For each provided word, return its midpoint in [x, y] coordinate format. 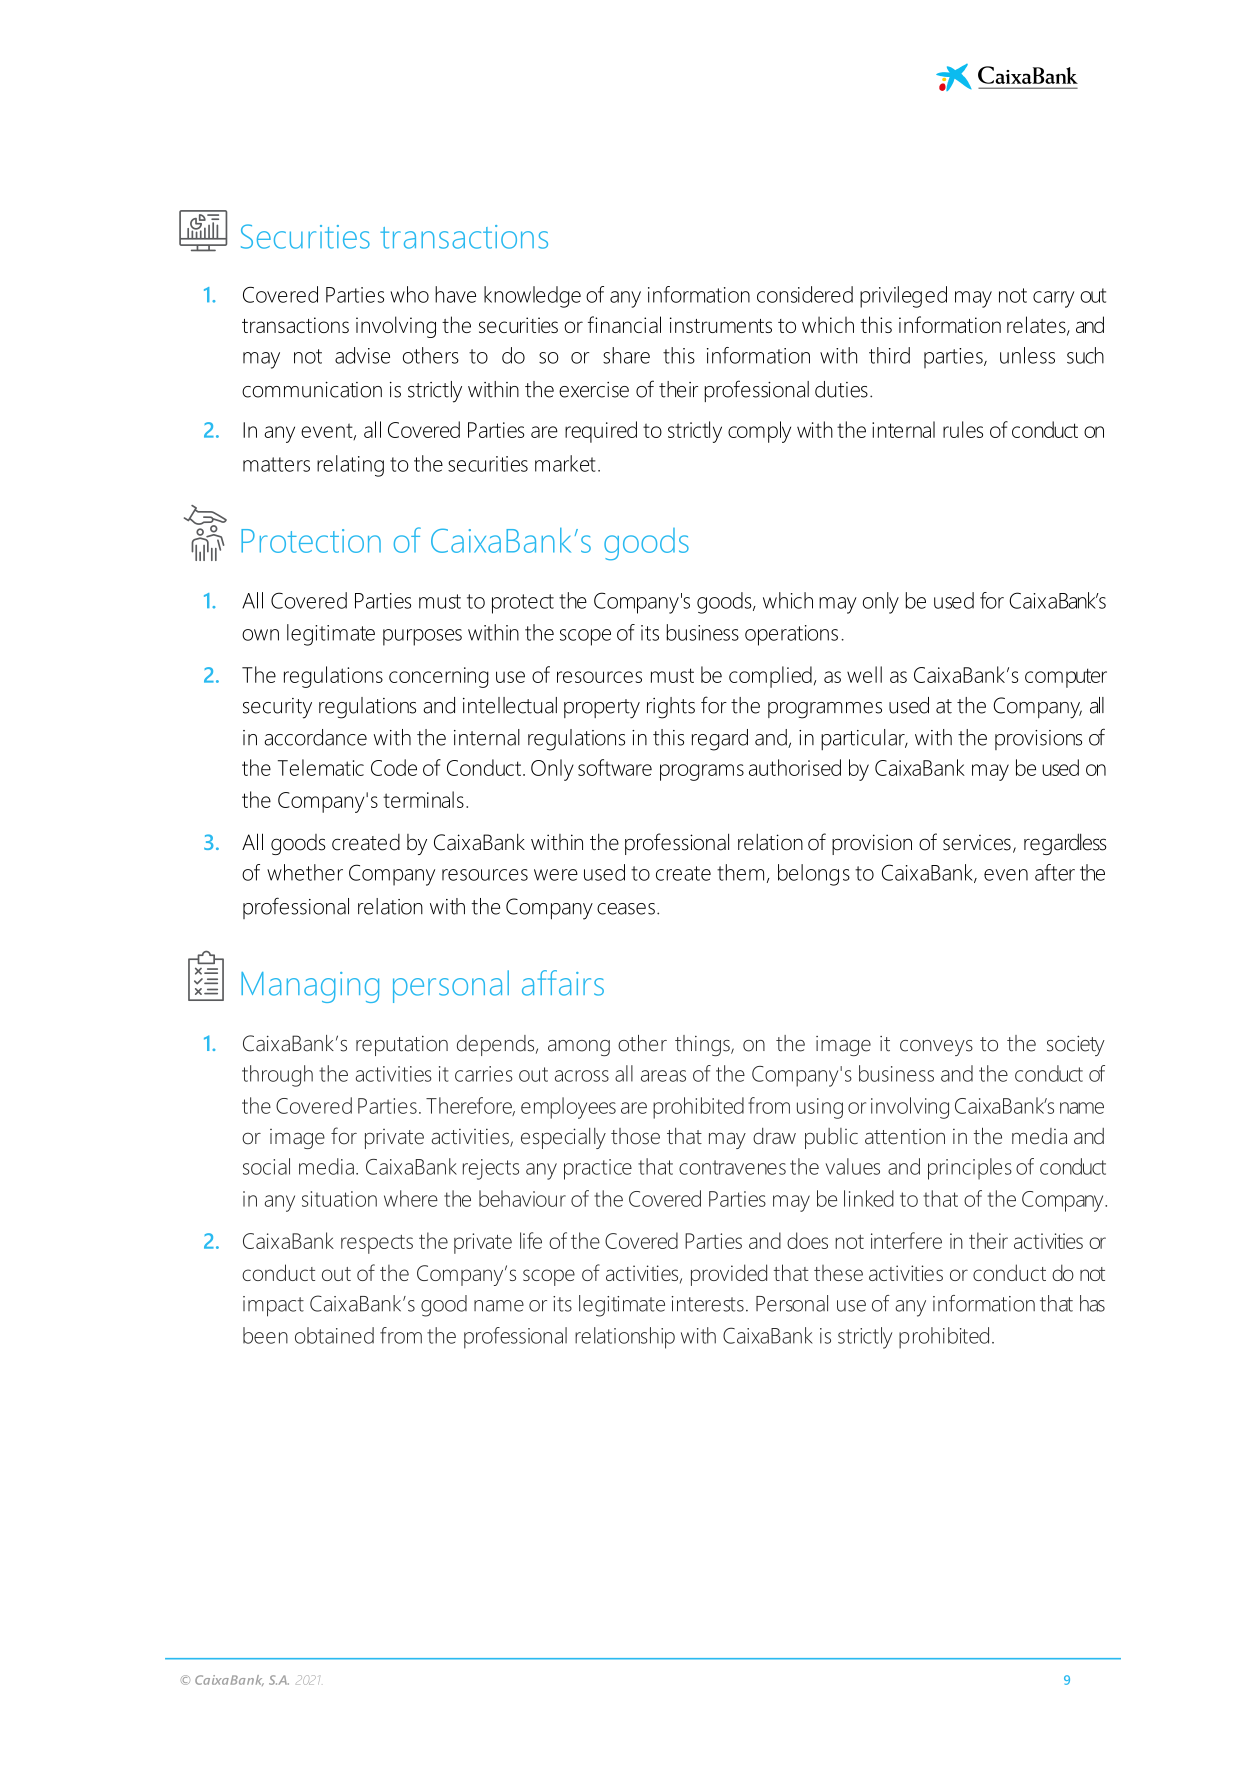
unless [1027, 355]
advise [362, 355]
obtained [334, 1335]
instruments [721, 325]
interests [707, 1304]
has [1092, 1303]
